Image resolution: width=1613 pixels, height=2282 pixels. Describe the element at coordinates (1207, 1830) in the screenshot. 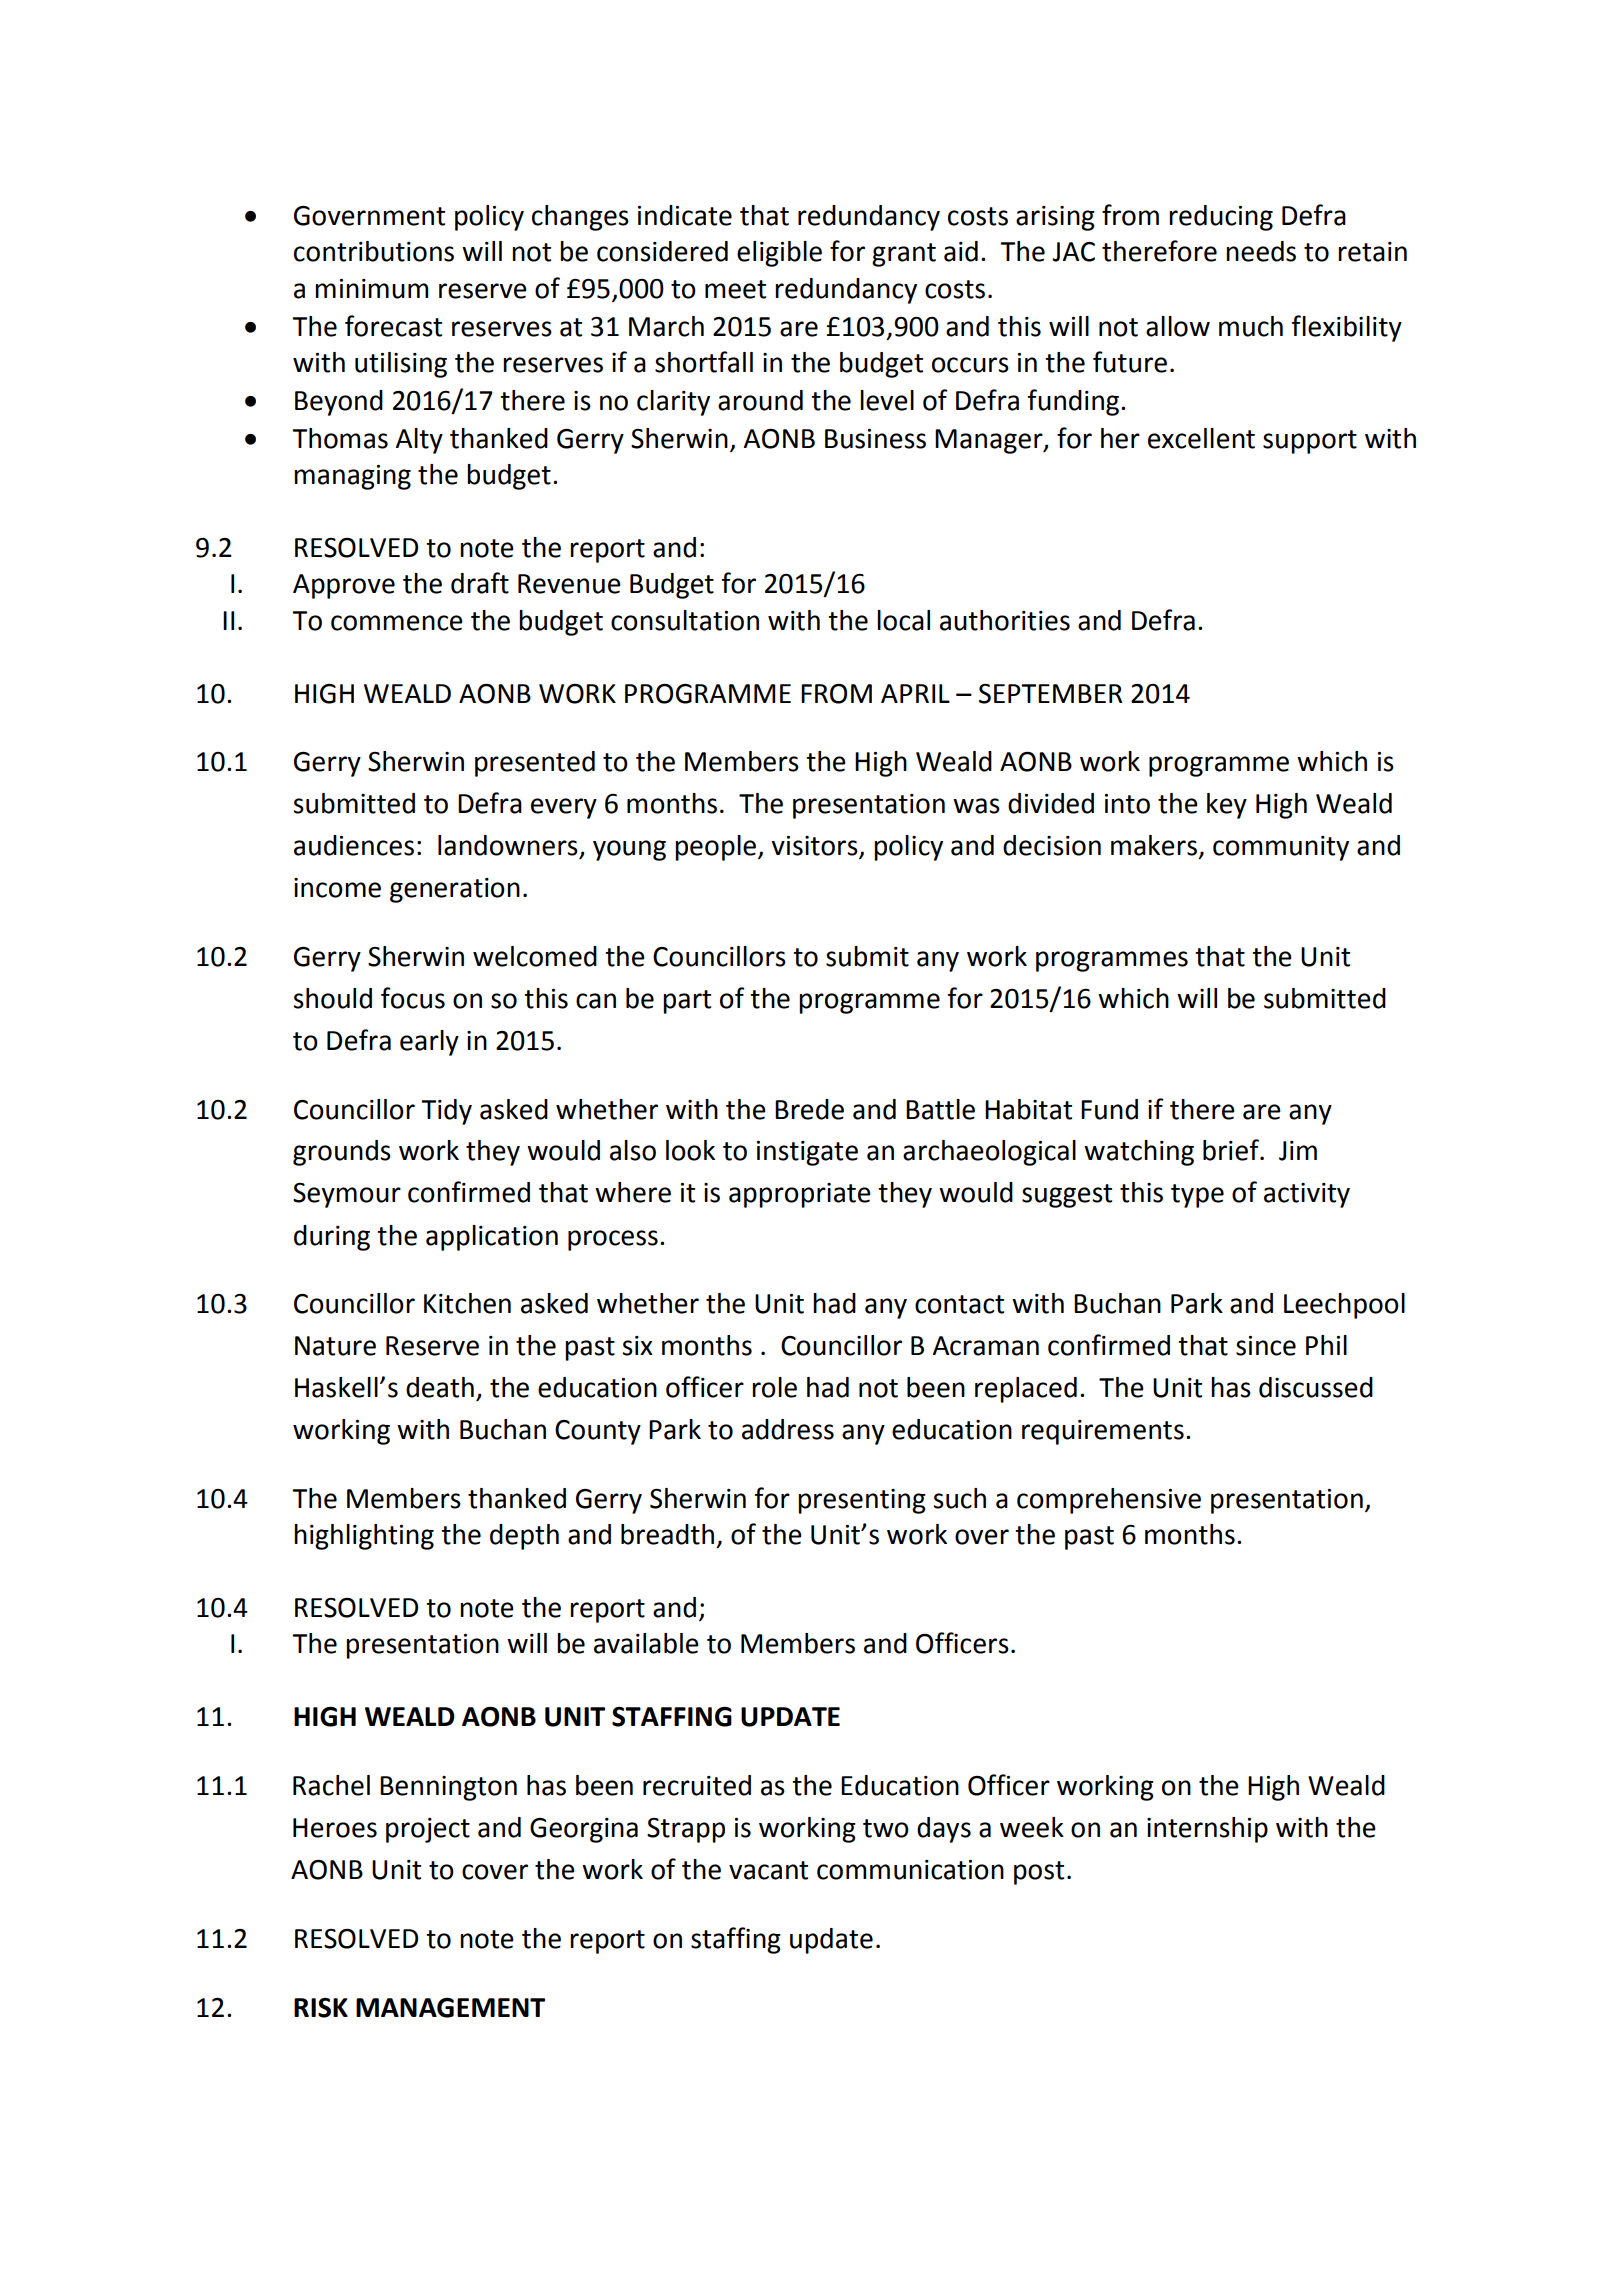

I see `internship` at that location.
